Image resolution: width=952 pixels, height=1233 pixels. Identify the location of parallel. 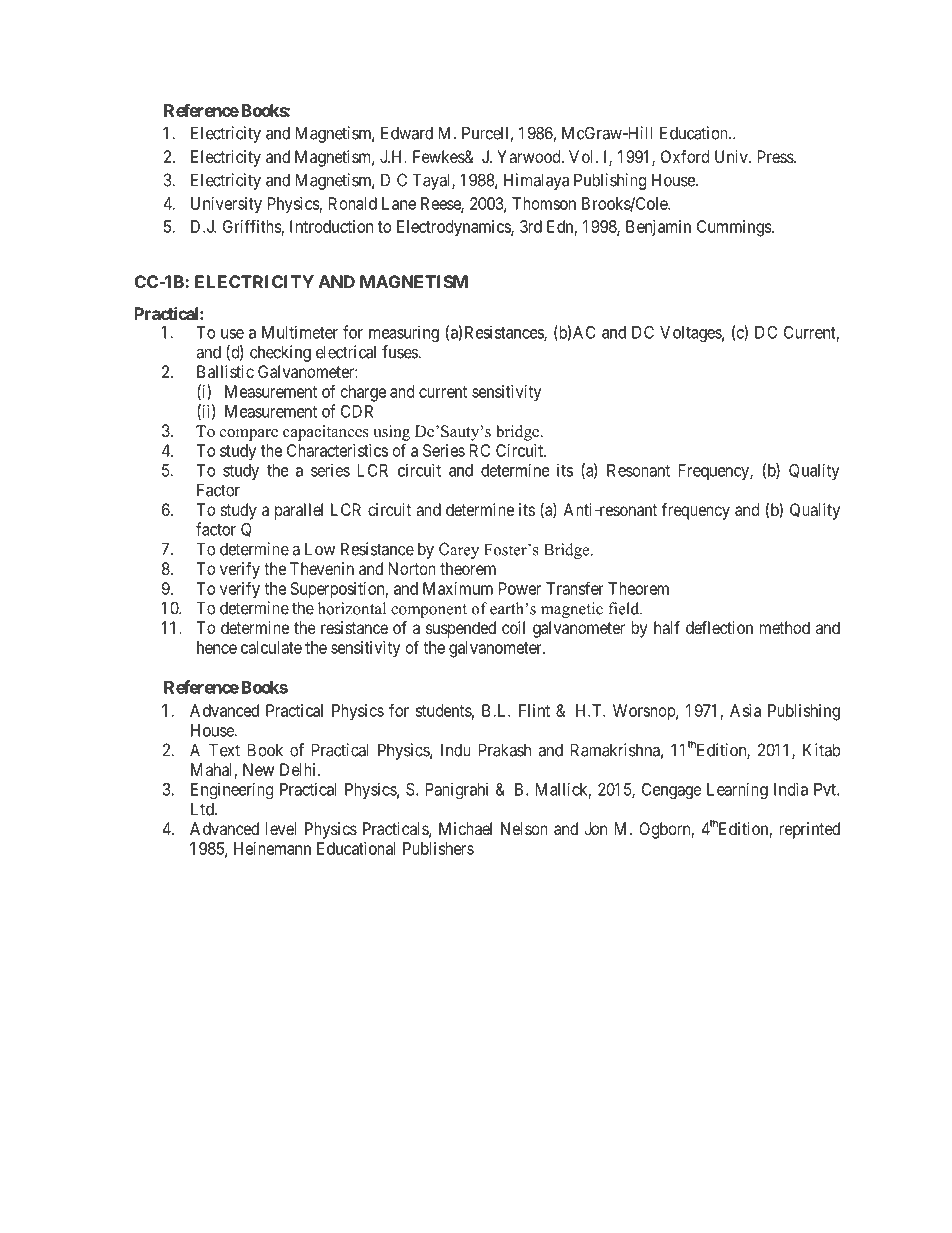
(299, 511).
